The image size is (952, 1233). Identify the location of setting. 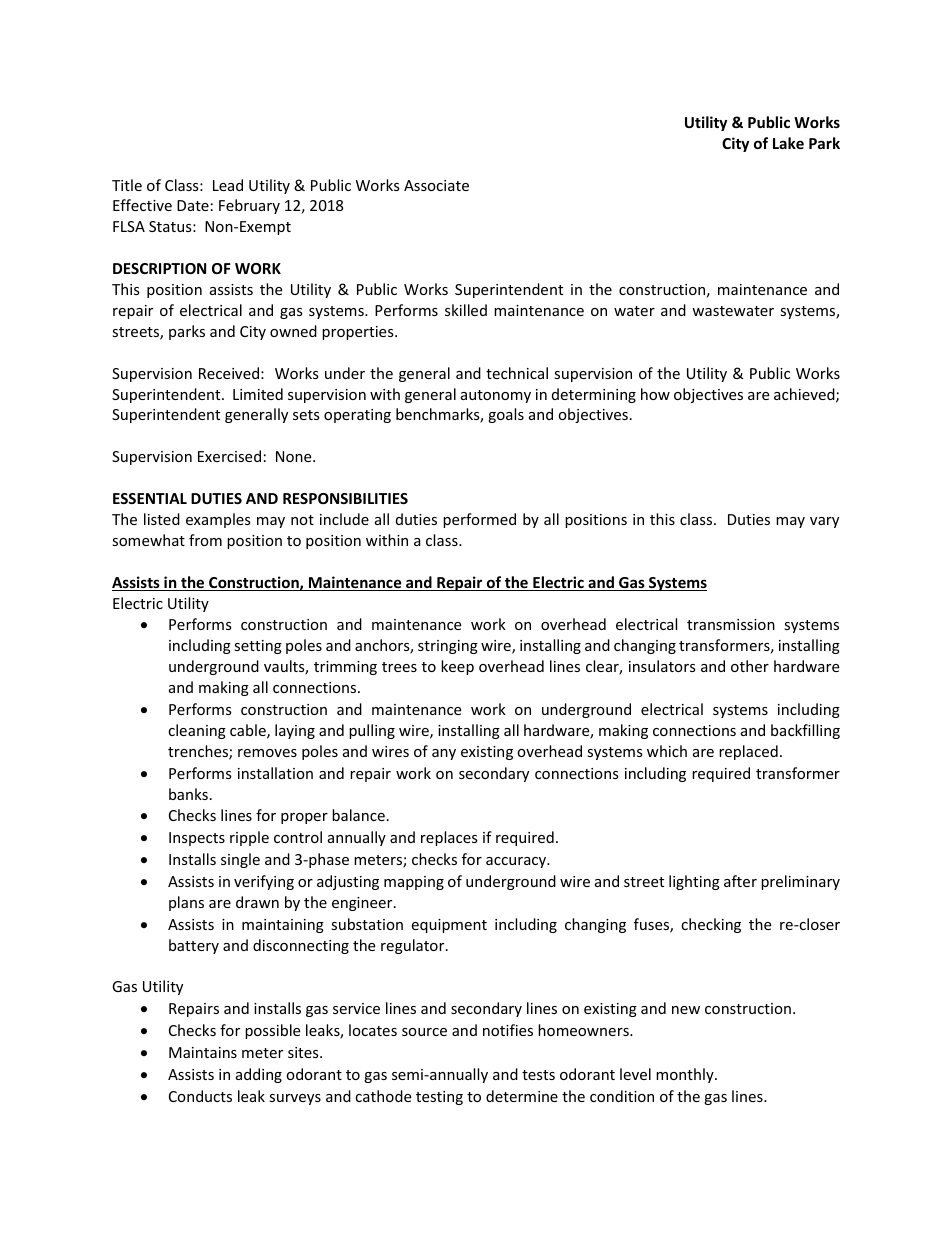
(258, 647).
